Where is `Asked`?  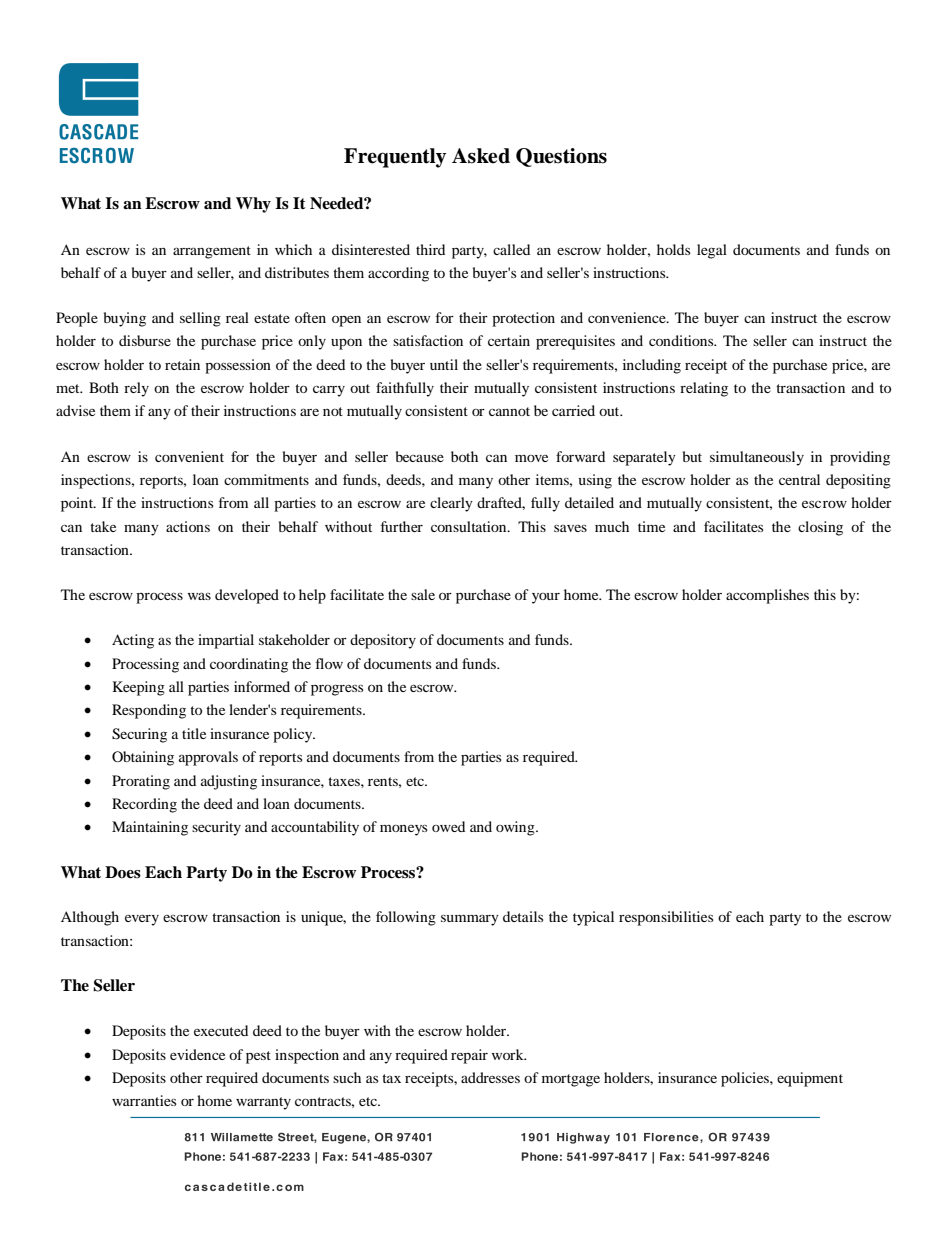
Asked is located at coordinates (481, 156).
